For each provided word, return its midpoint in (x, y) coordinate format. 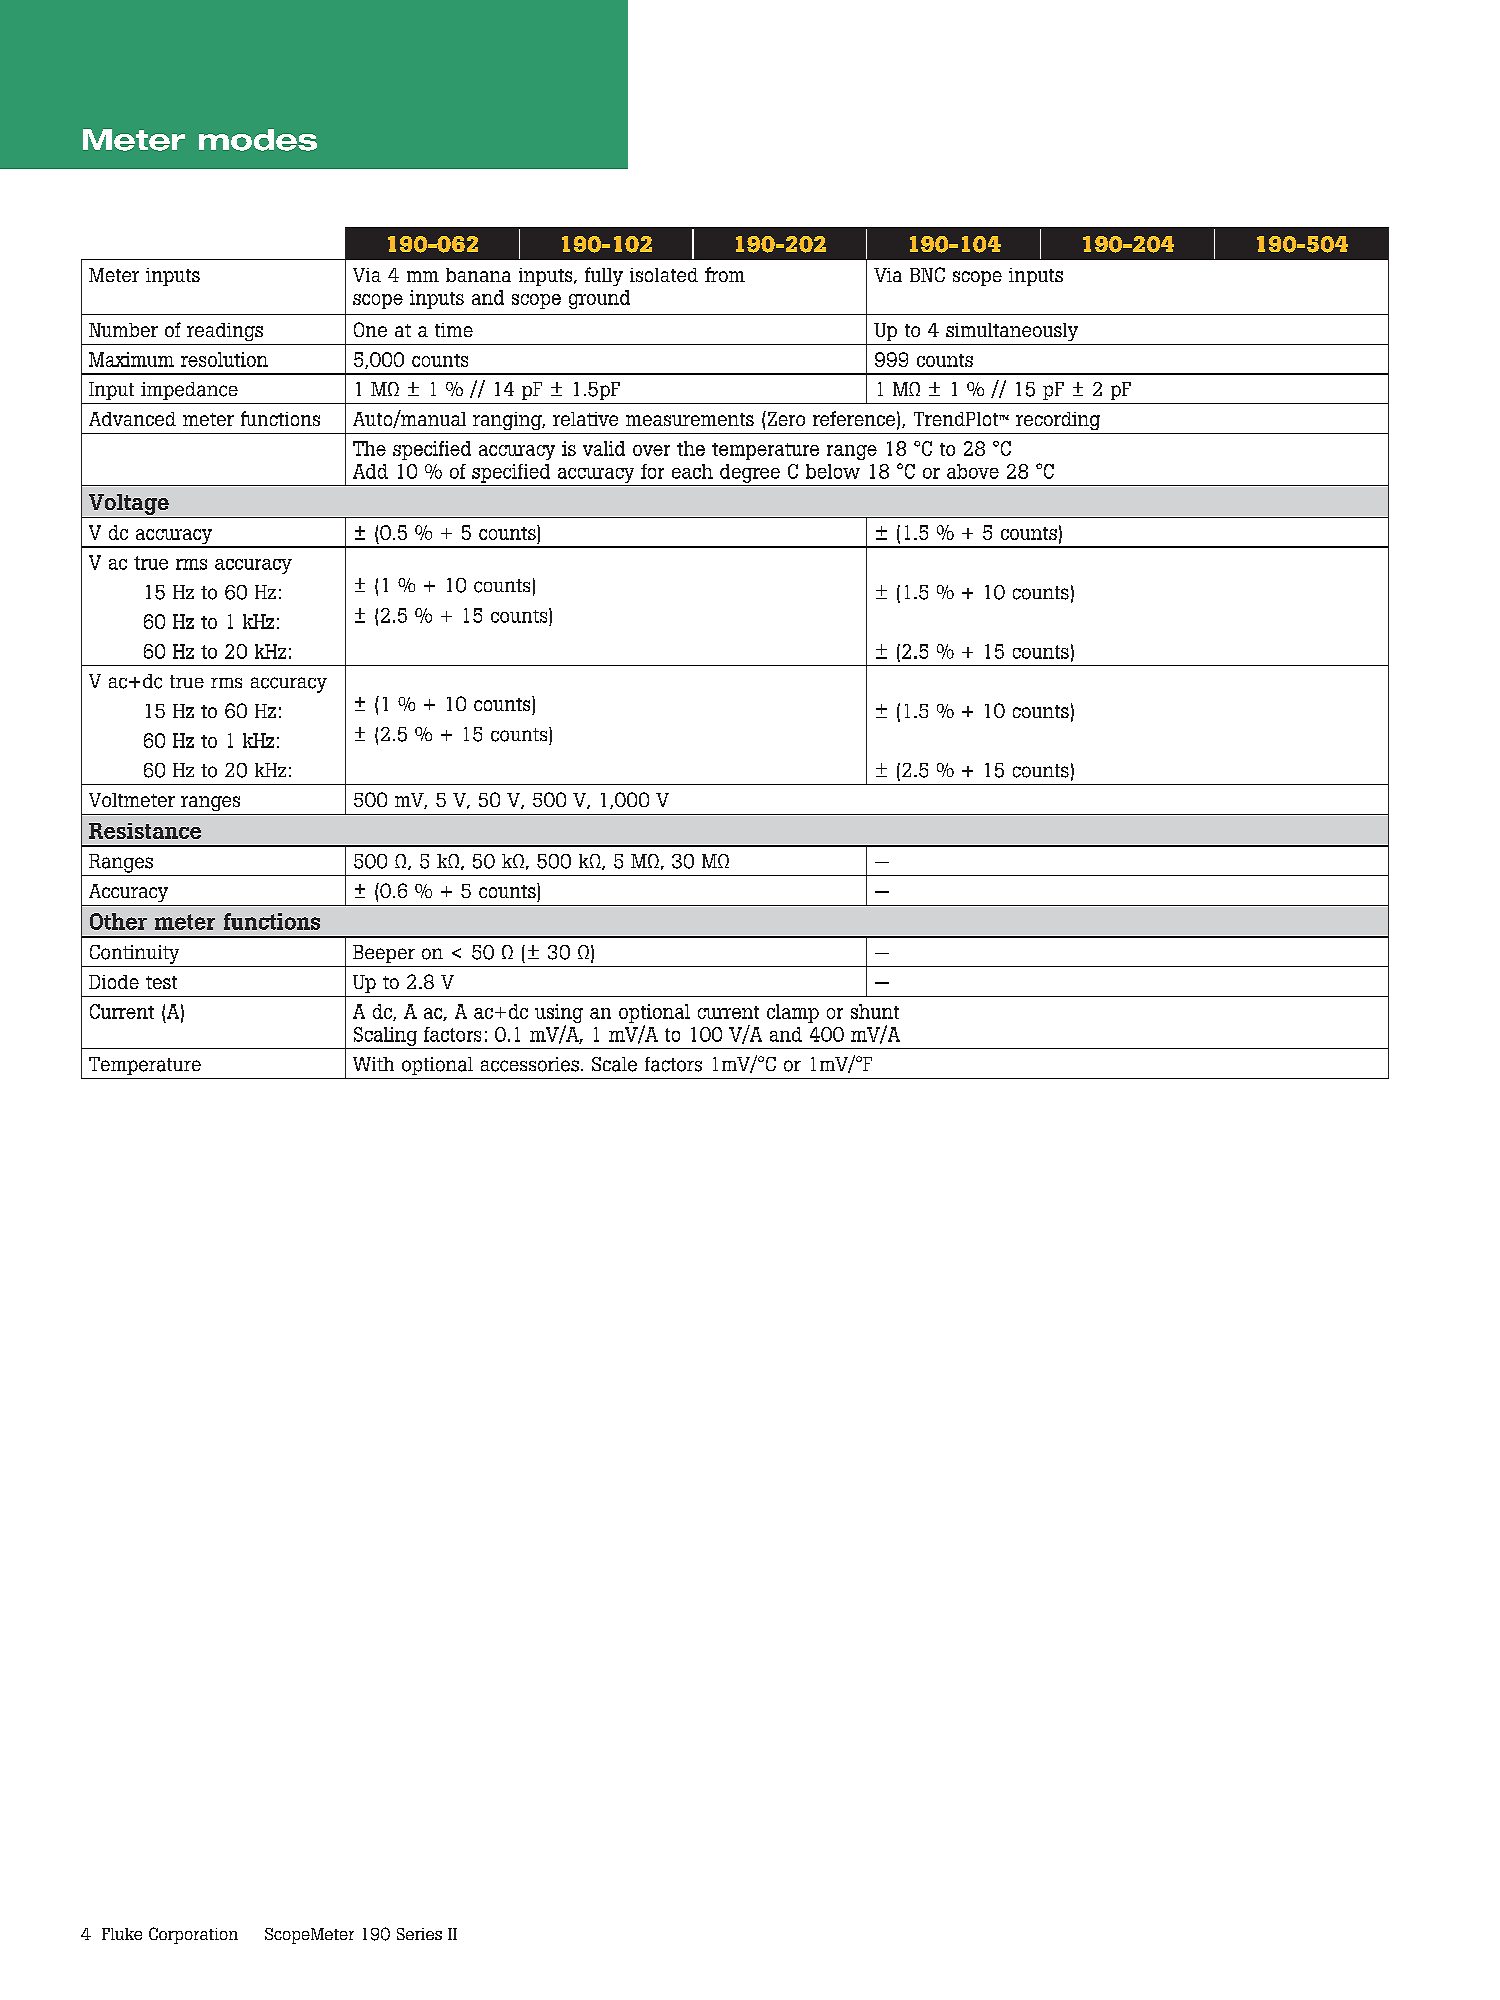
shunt (875, 1011)
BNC (927, 274)
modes (258, 140)
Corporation (193, 1935)
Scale (614, 1064)
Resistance (145, 831)
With (373, 1064)
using (559, 1015)
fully (604, 276)
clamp (793, 1013)
